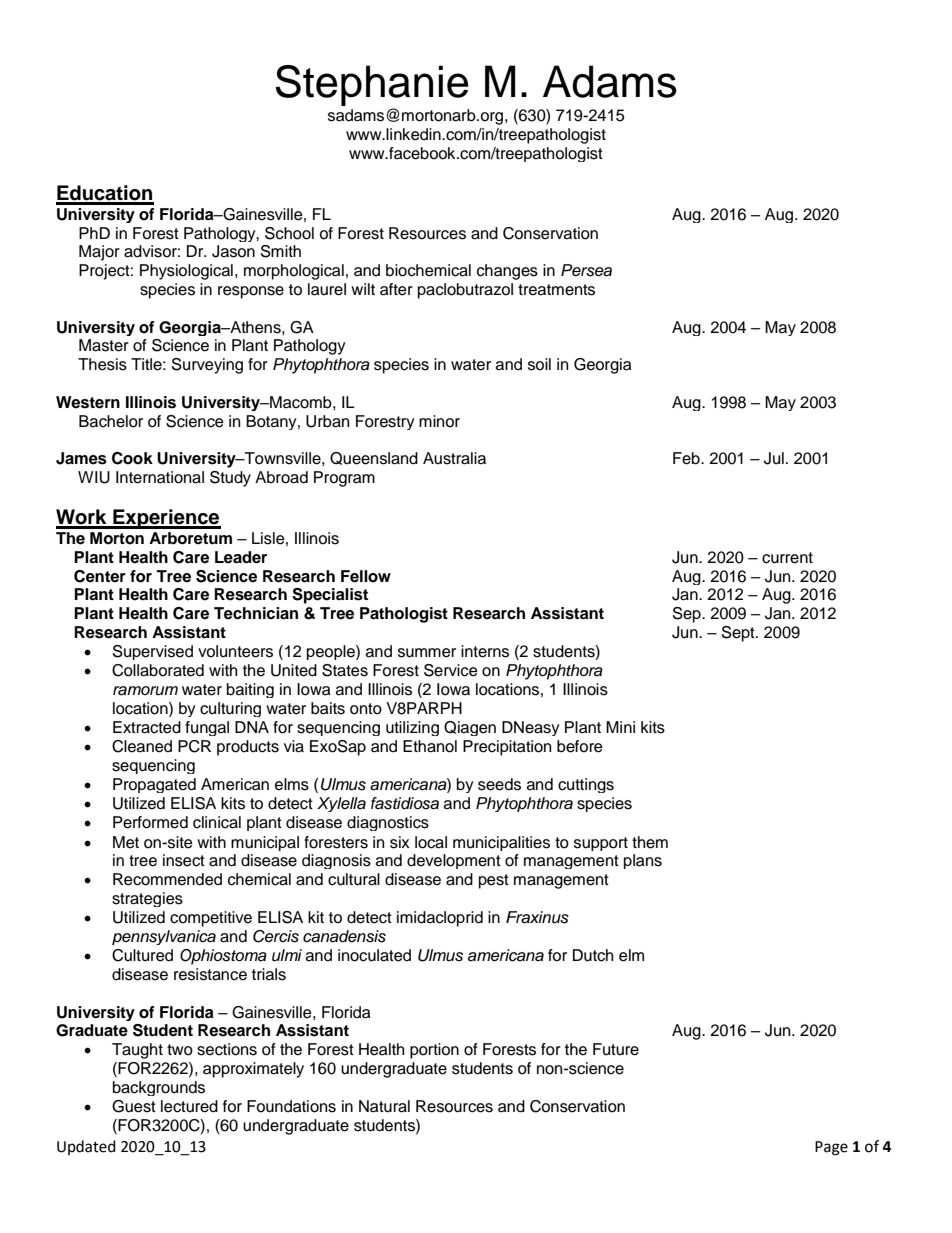  Describe the element at coordinates (485, 651) in the image. I see `interns` at that location.
